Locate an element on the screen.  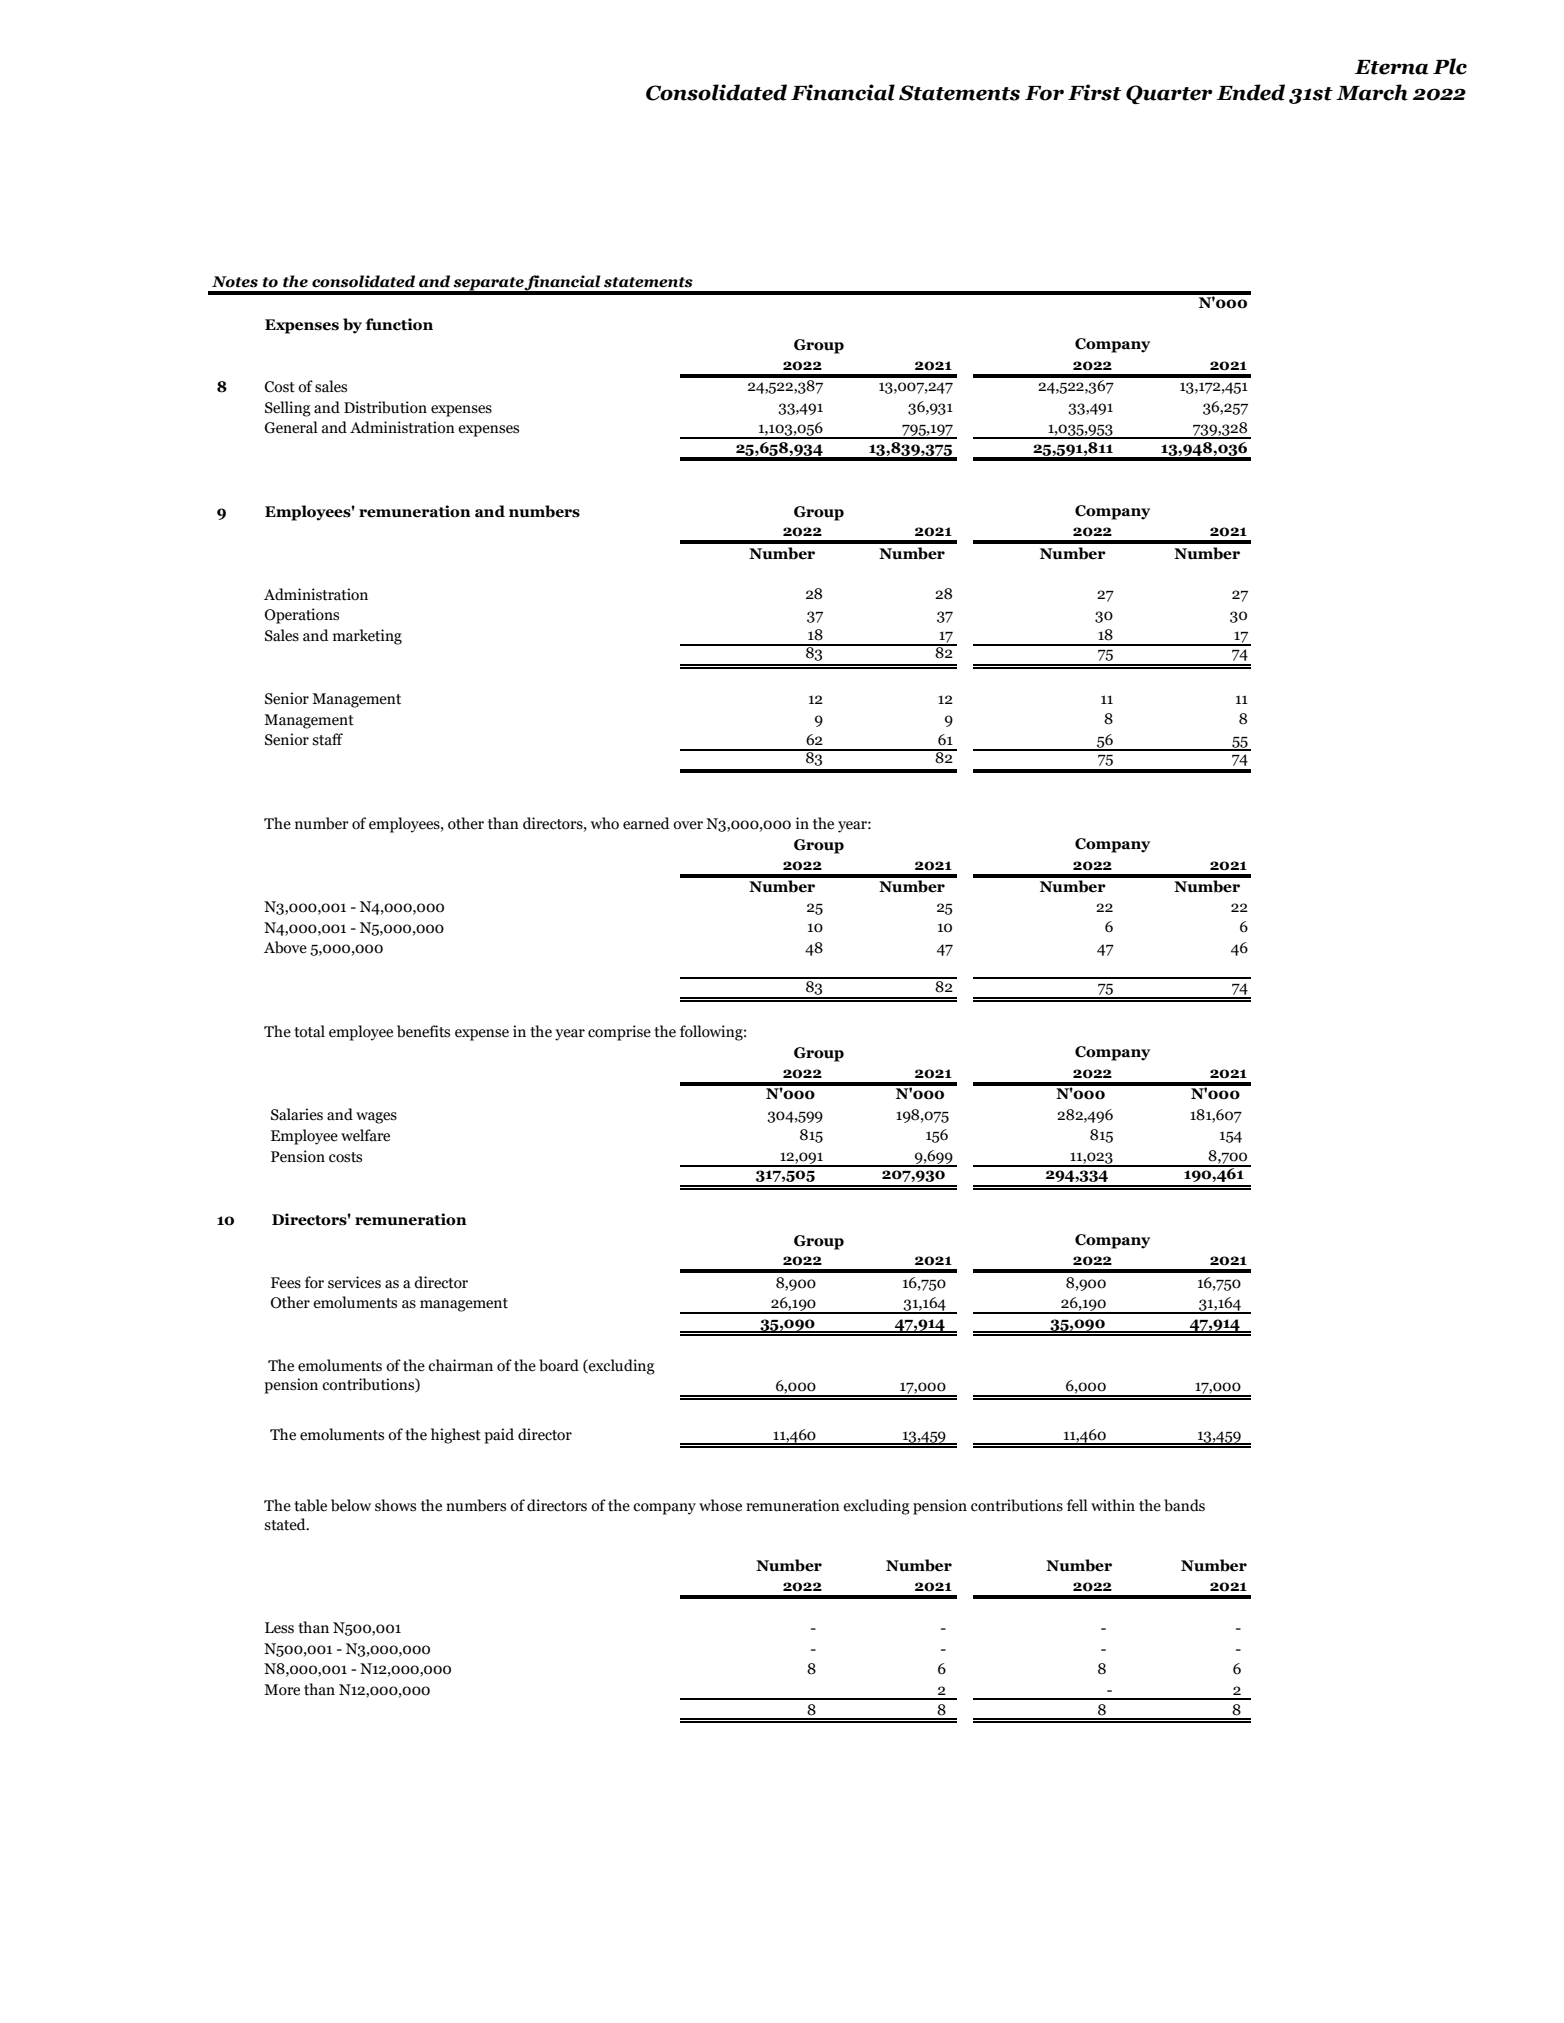
comprise is located at coordinates (619, 1033).
